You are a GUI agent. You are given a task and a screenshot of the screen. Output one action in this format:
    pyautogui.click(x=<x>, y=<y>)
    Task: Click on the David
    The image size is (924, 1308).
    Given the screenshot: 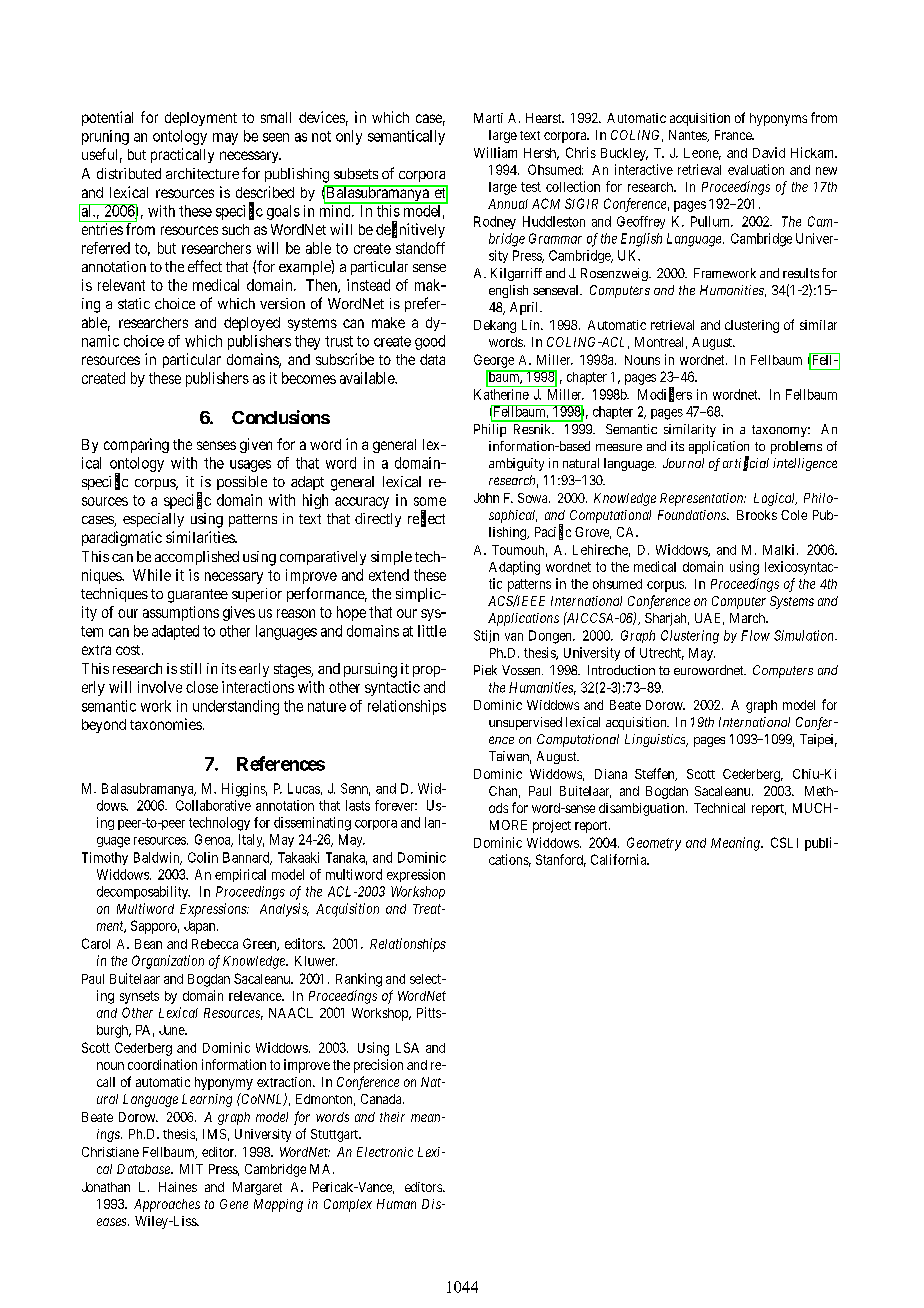 What is the action you would take?
    pyautogui.click(x=769, y=152)
